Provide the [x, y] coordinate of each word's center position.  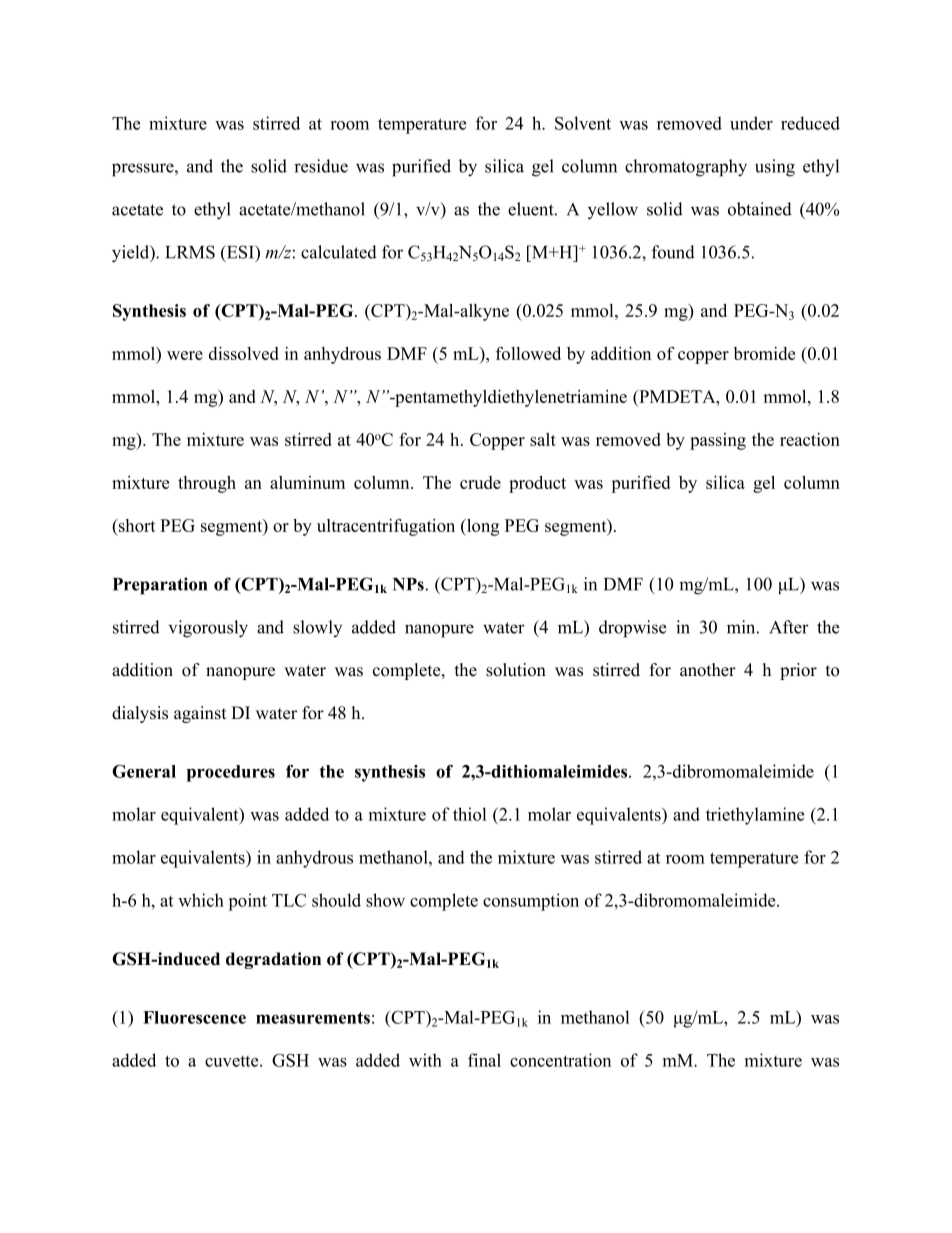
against [200, 714]
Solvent [583, 123]
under [751, 123]
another [708, 670]
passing [718, 441]
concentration [560, 1060]
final [484, 1060]
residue [321, 166]
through [207, 484]
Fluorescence [194, 1017]
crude [480, 482]
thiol [469, 814]
